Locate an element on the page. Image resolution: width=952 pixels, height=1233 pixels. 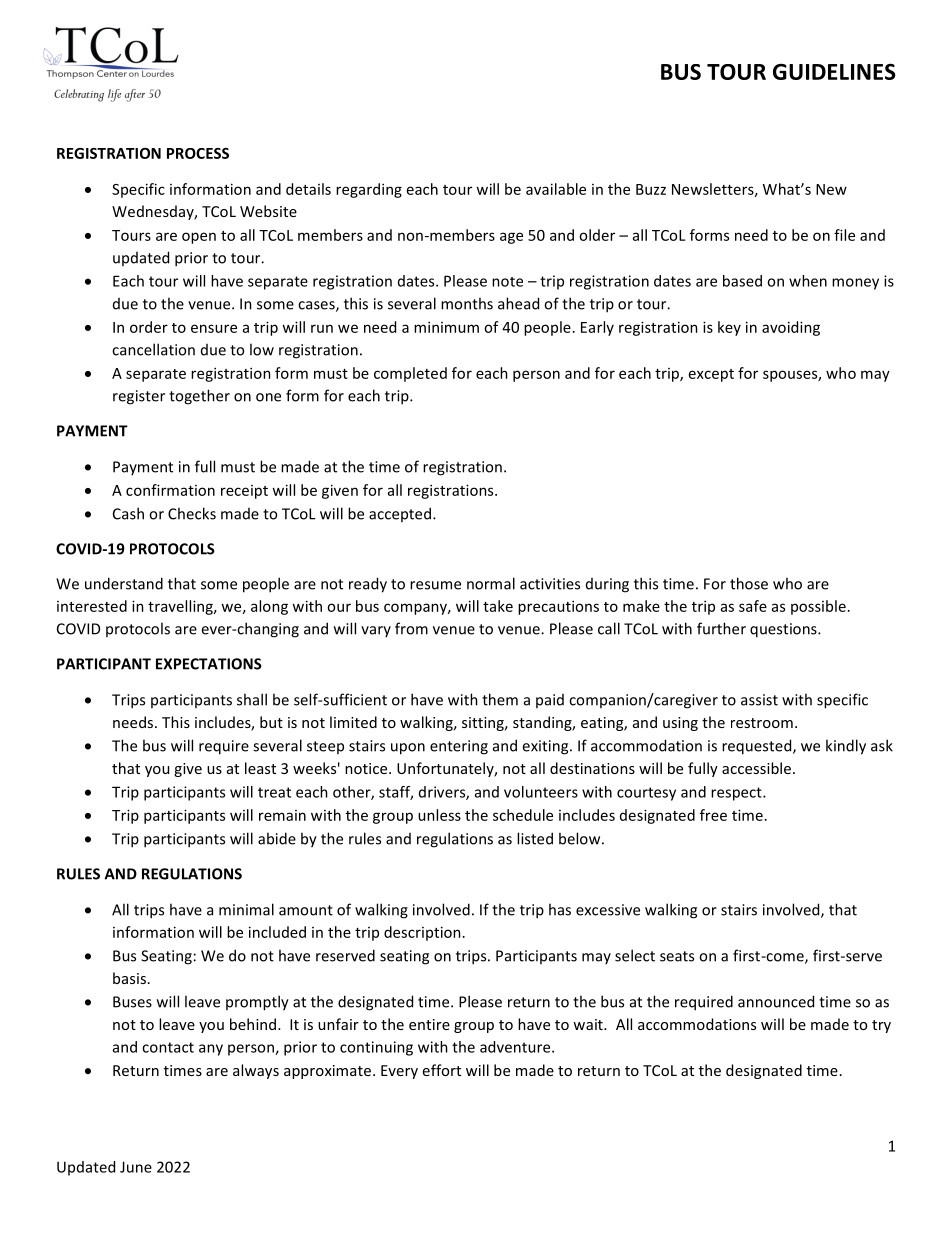
listed is located at coordinates (535, 838).
